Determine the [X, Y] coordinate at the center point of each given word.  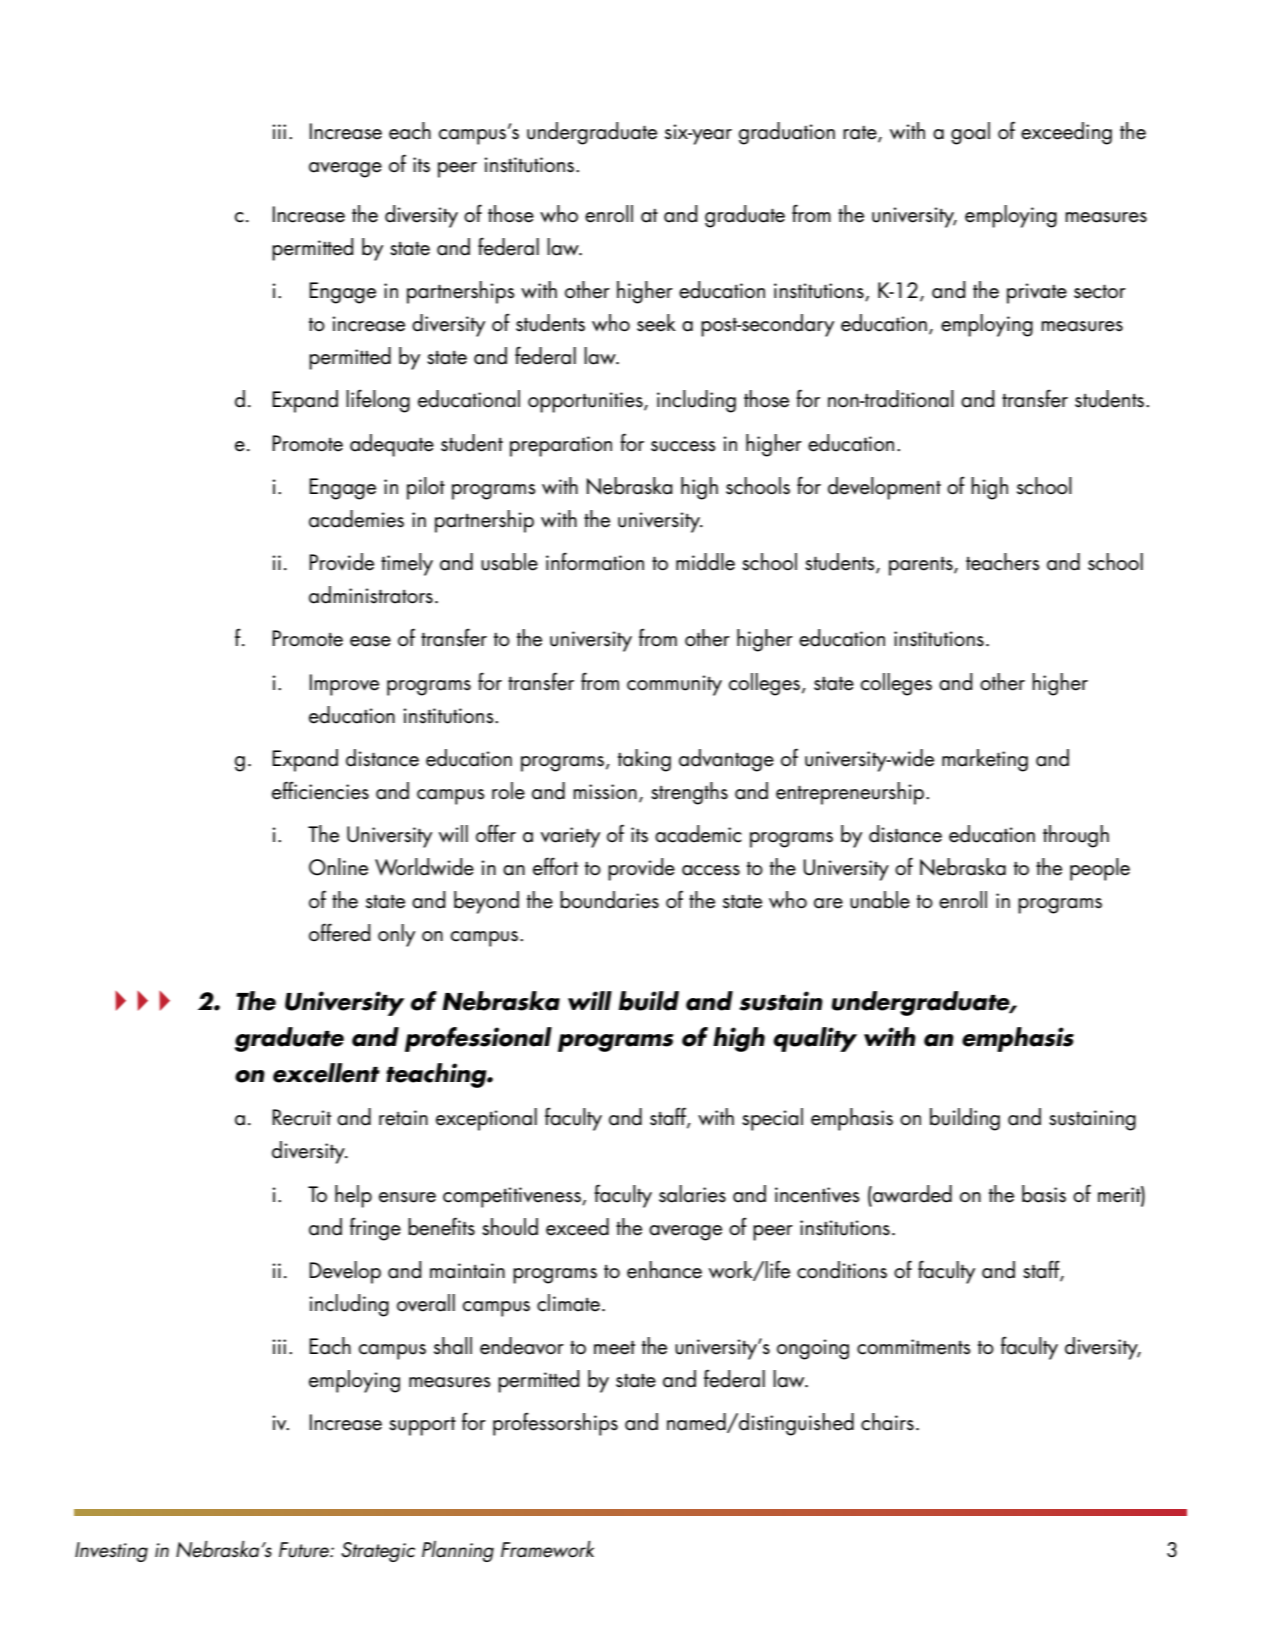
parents [922, 566]
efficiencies [320, 790]
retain [403, 1118]
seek [656, 323]
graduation [787, 133]
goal [970, 133]
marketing [985, 760]
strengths [689, 793]
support [422, 1426]
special [772, 1119]
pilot [426, 488]
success [683, 446]
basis [1044, 1194]
